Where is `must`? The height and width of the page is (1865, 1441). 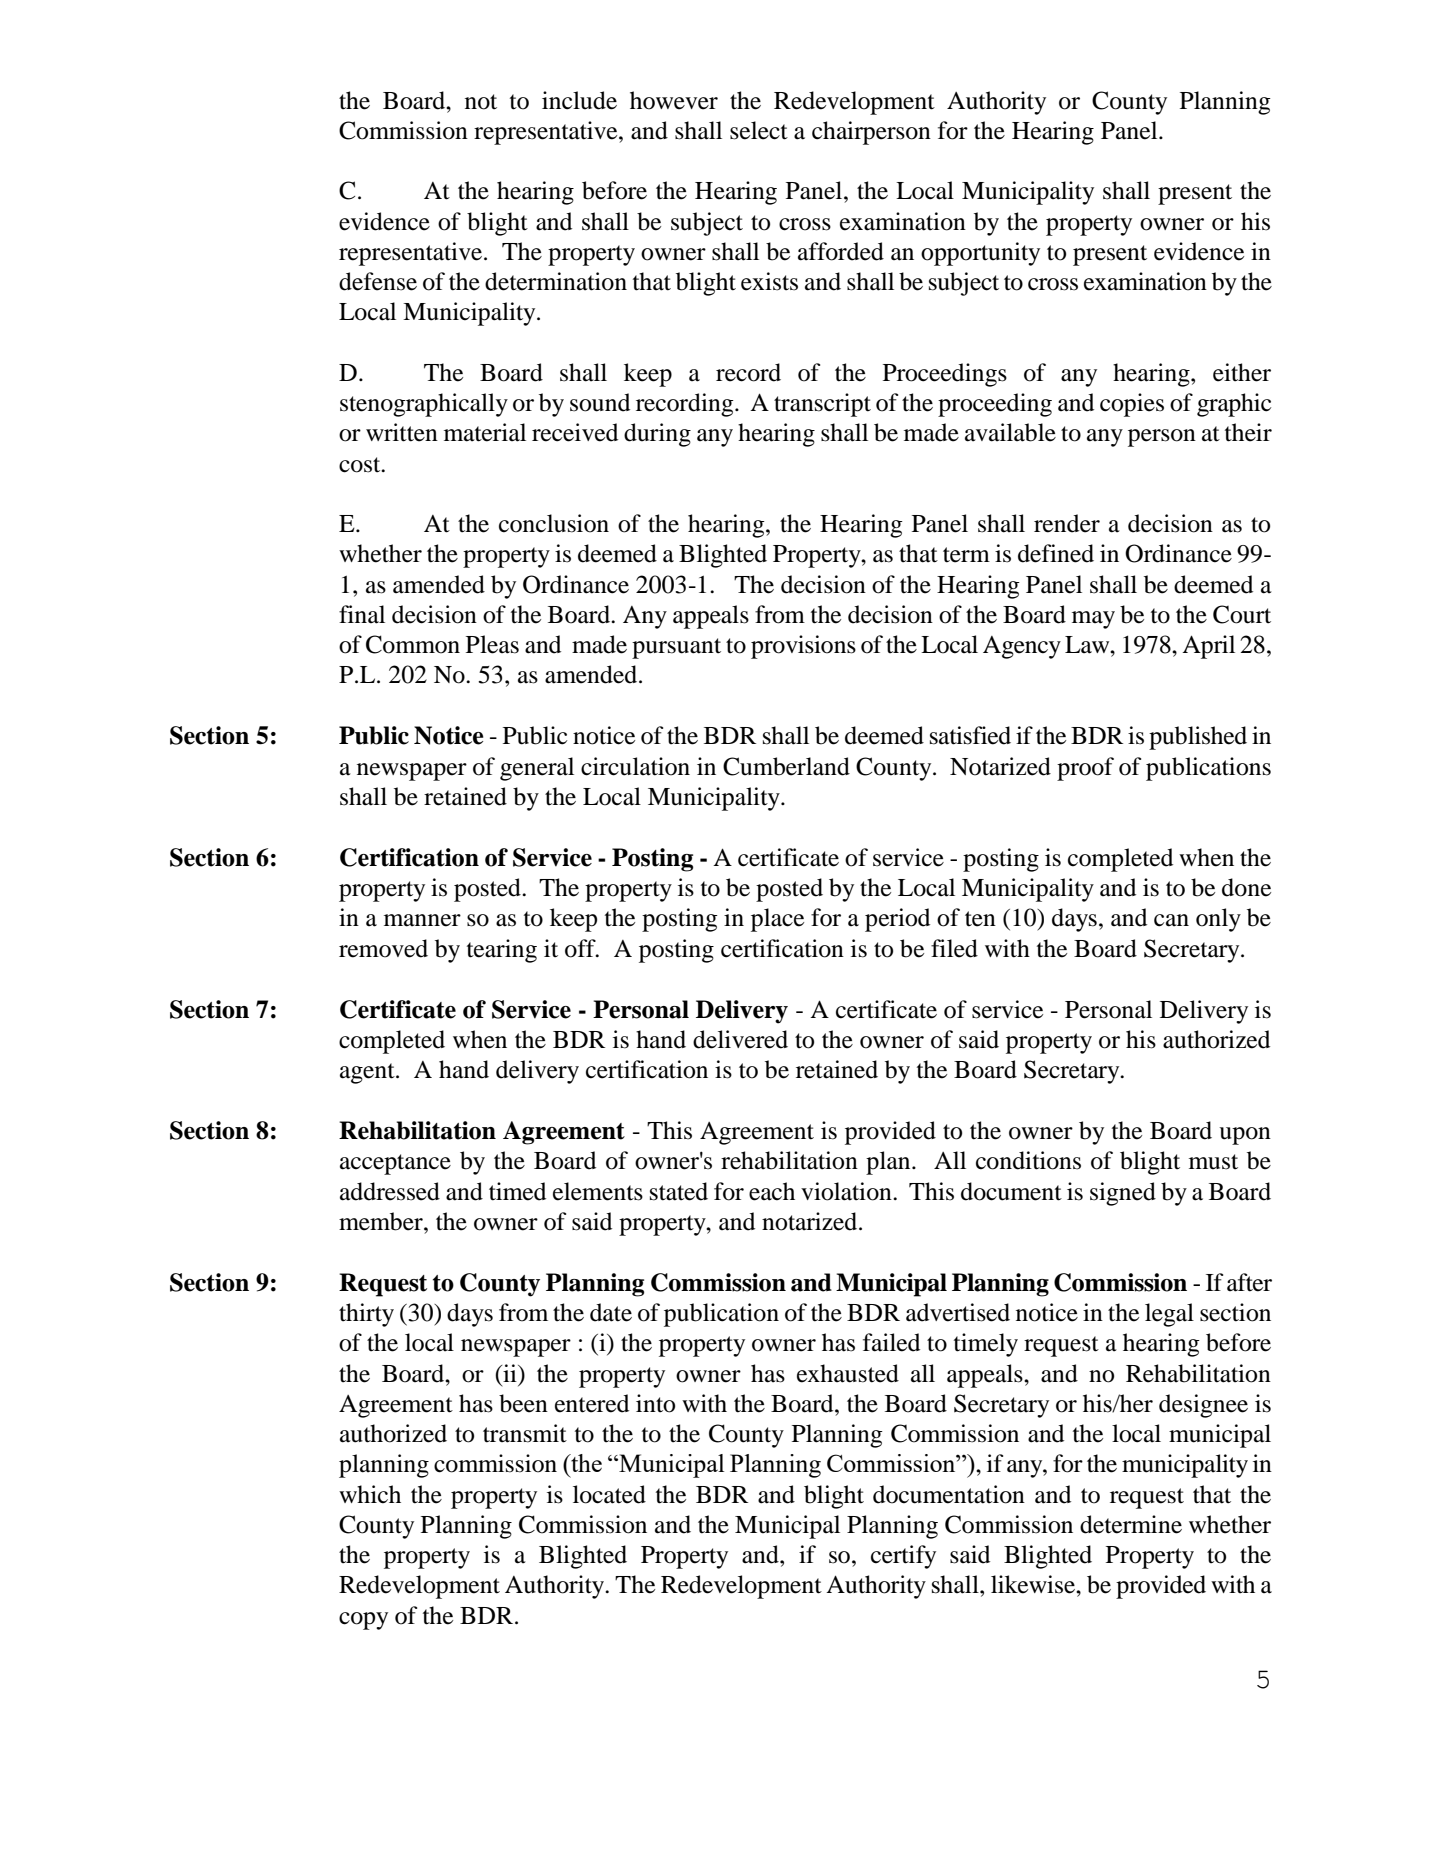 must is located at coordinates (1213, 1162).
